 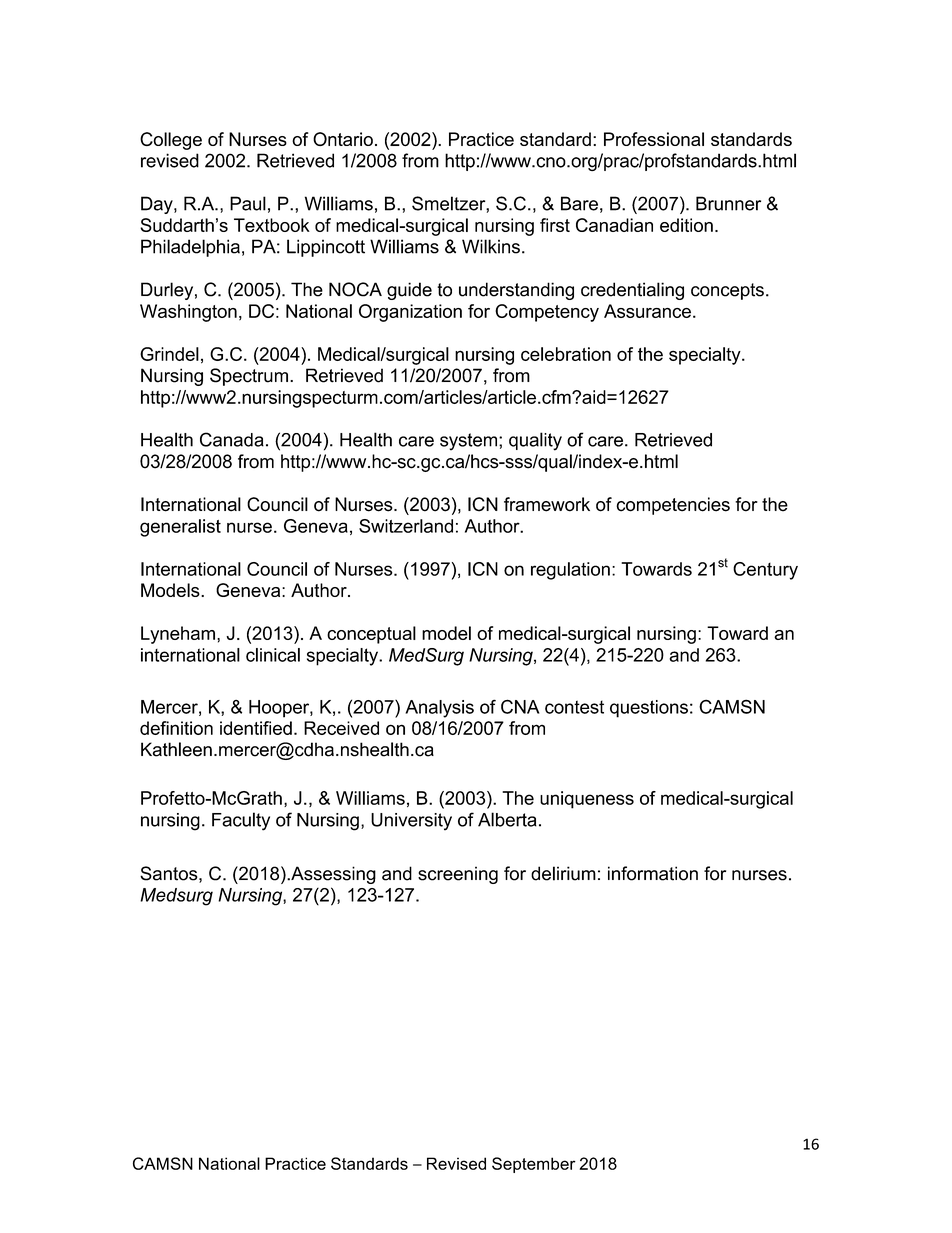 What do you see at coordinates (273, 655) in the document?
I see `clinical` at bounding box center [273, 655].
